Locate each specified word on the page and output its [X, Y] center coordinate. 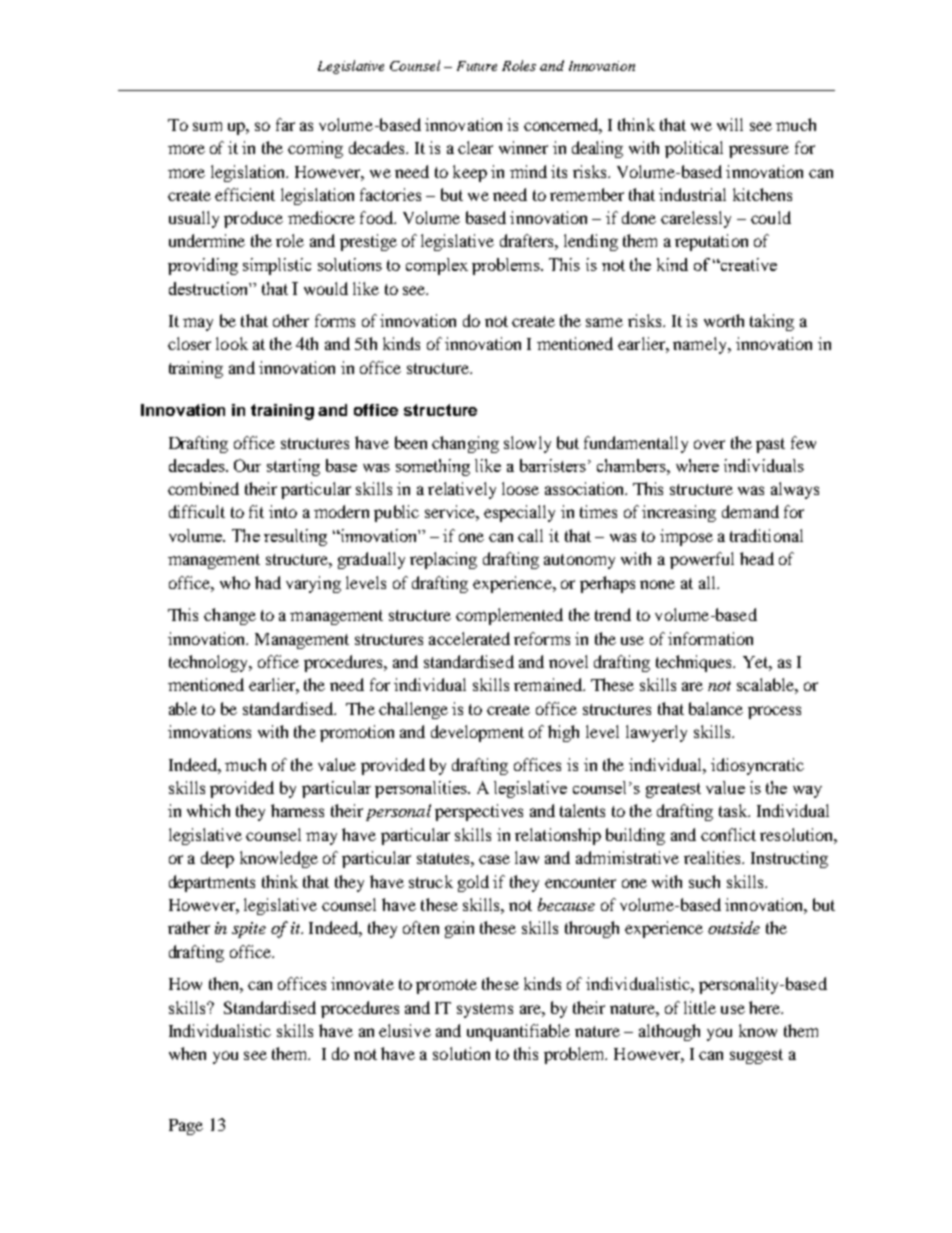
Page [186, 1127]
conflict [728, 834]
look [232, 343]
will [730, 124]
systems [485, 1010]
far [285, 124]
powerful [702, 560]
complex [437, 266]
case [494, 859]
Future [477, 66]
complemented [509, 616]
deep [217, 859]
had [268, 582]
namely [701, 345]
